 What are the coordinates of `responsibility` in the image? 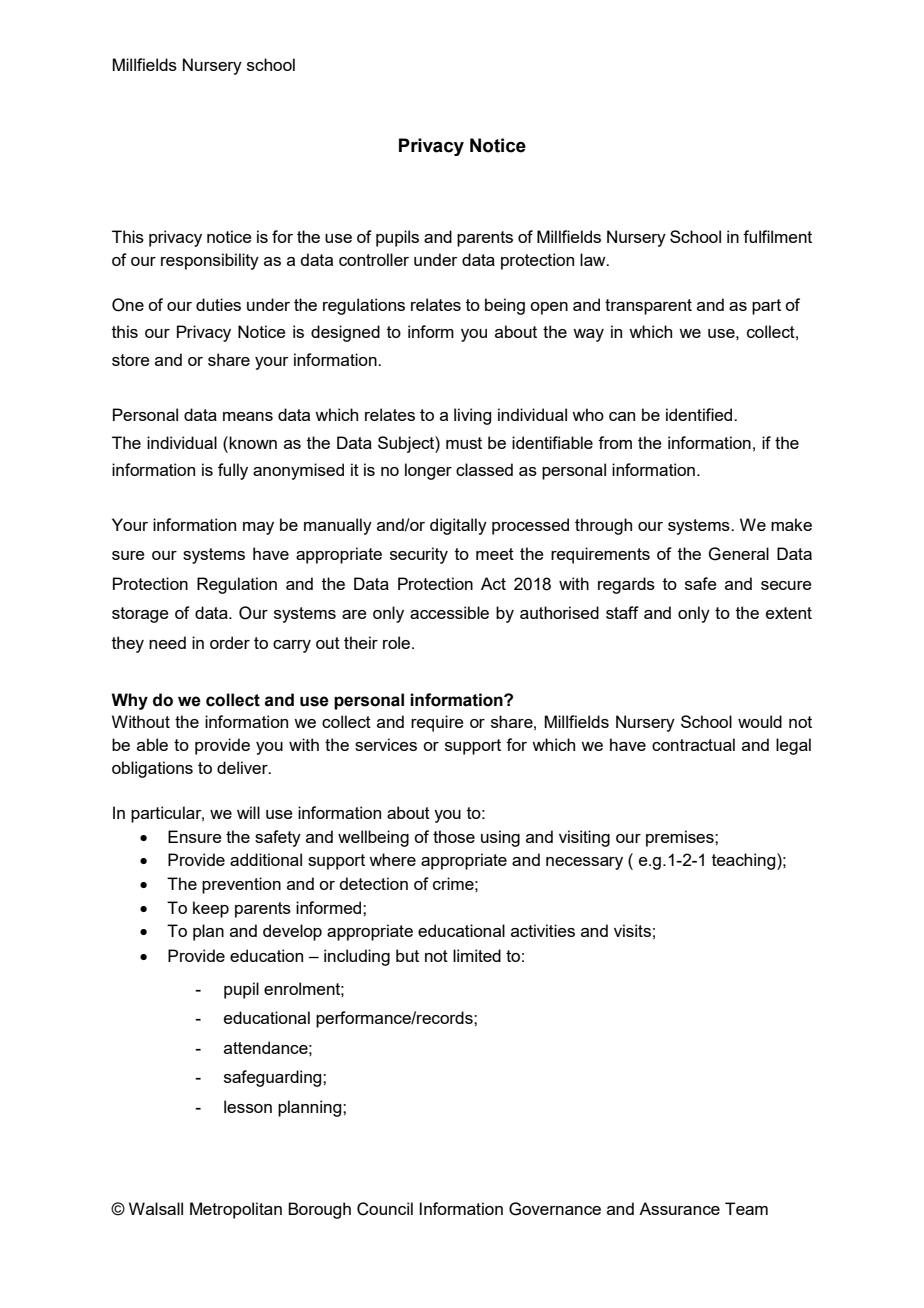 It's located at (210, 261).
